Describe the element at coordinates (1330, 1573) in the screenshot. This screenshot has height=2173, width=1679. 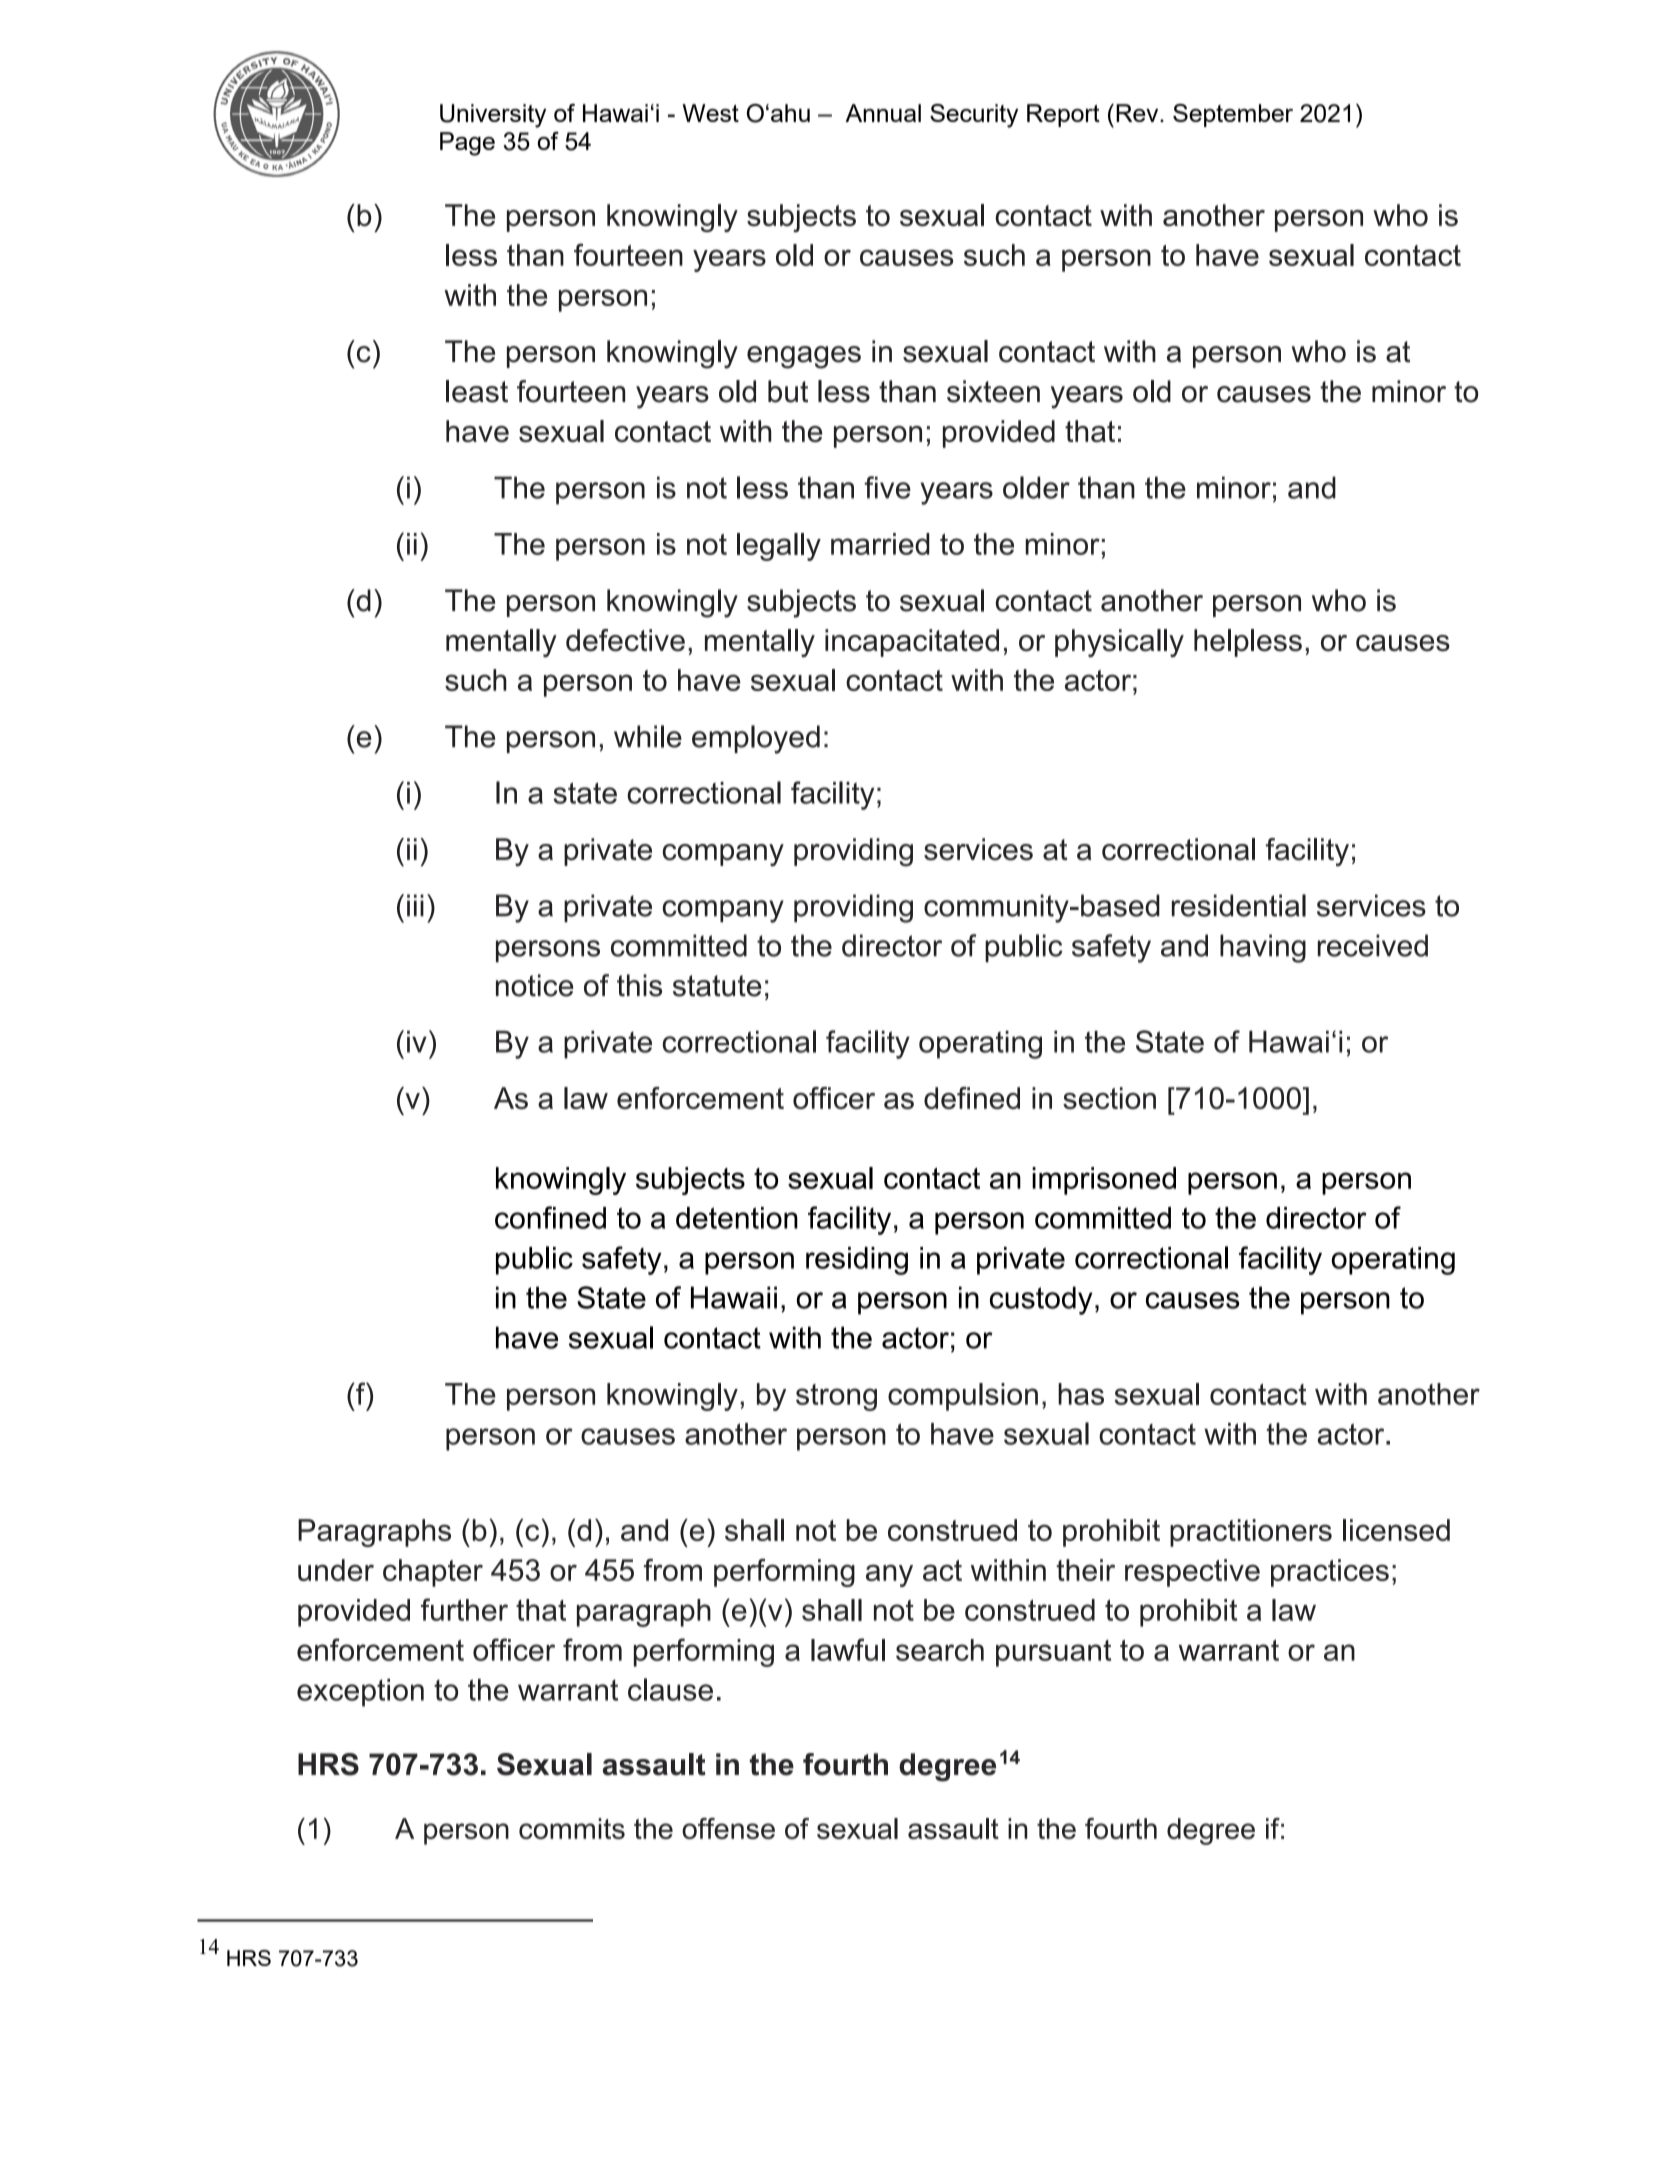
I see `practices` at that location.
